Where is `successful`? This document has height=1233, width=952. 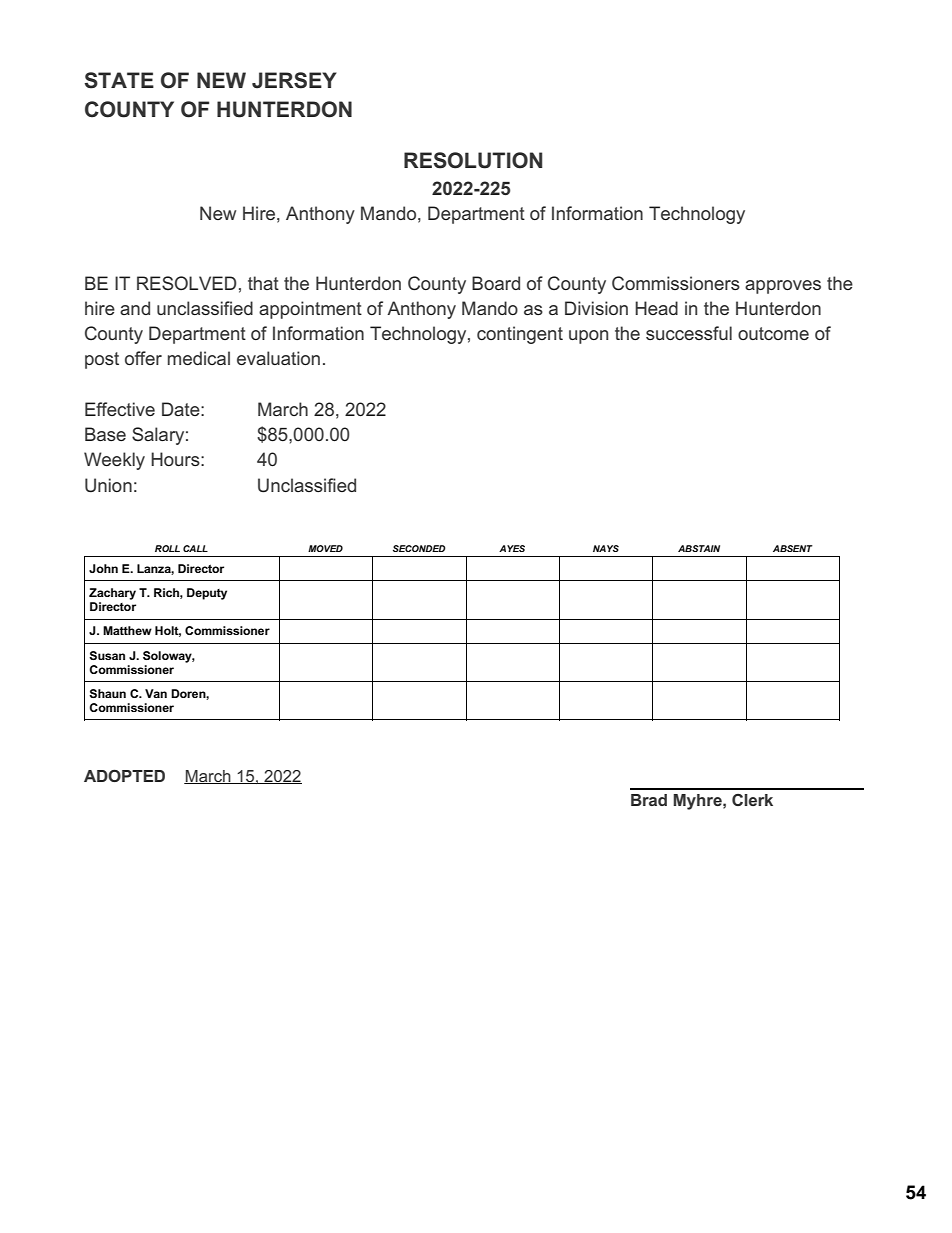
successful is located at coordinates (689, 333).
